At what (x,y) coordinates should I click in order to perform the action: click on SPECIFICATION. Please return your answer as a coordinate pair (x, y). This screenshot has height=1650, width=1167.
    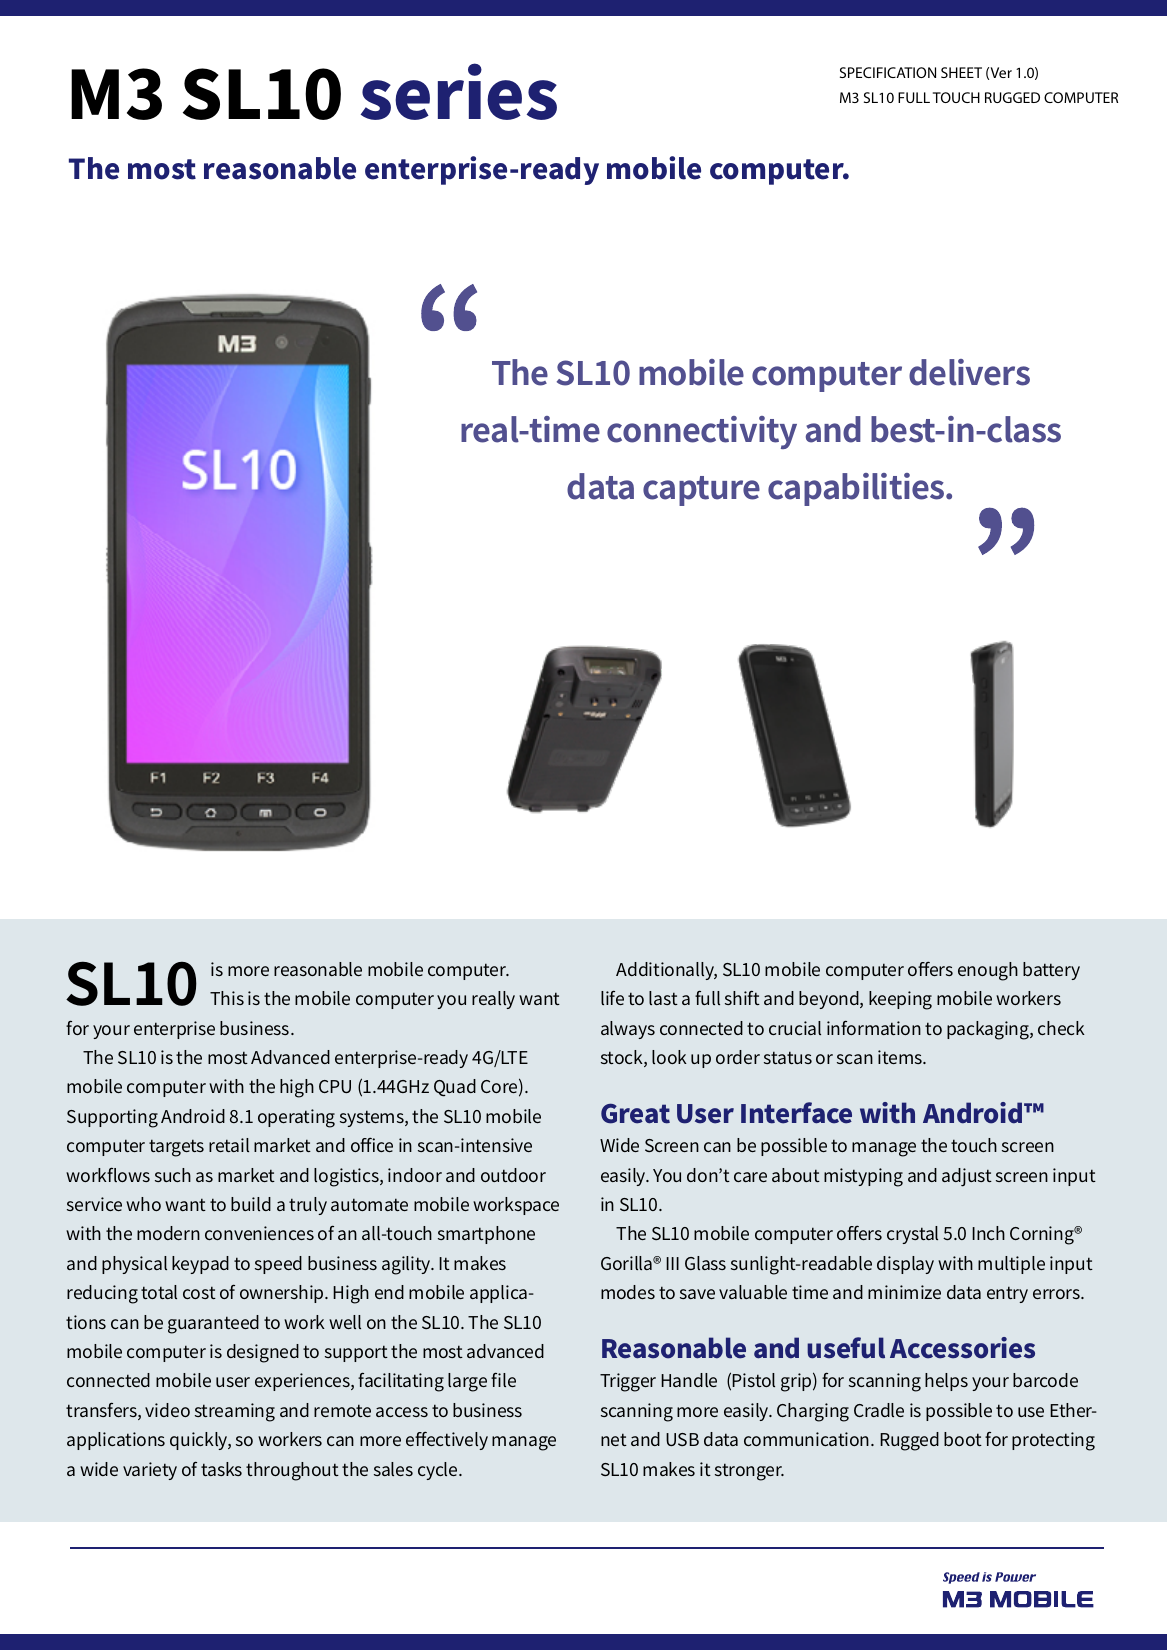
    Looking at the image, I should click on (888, 72).
